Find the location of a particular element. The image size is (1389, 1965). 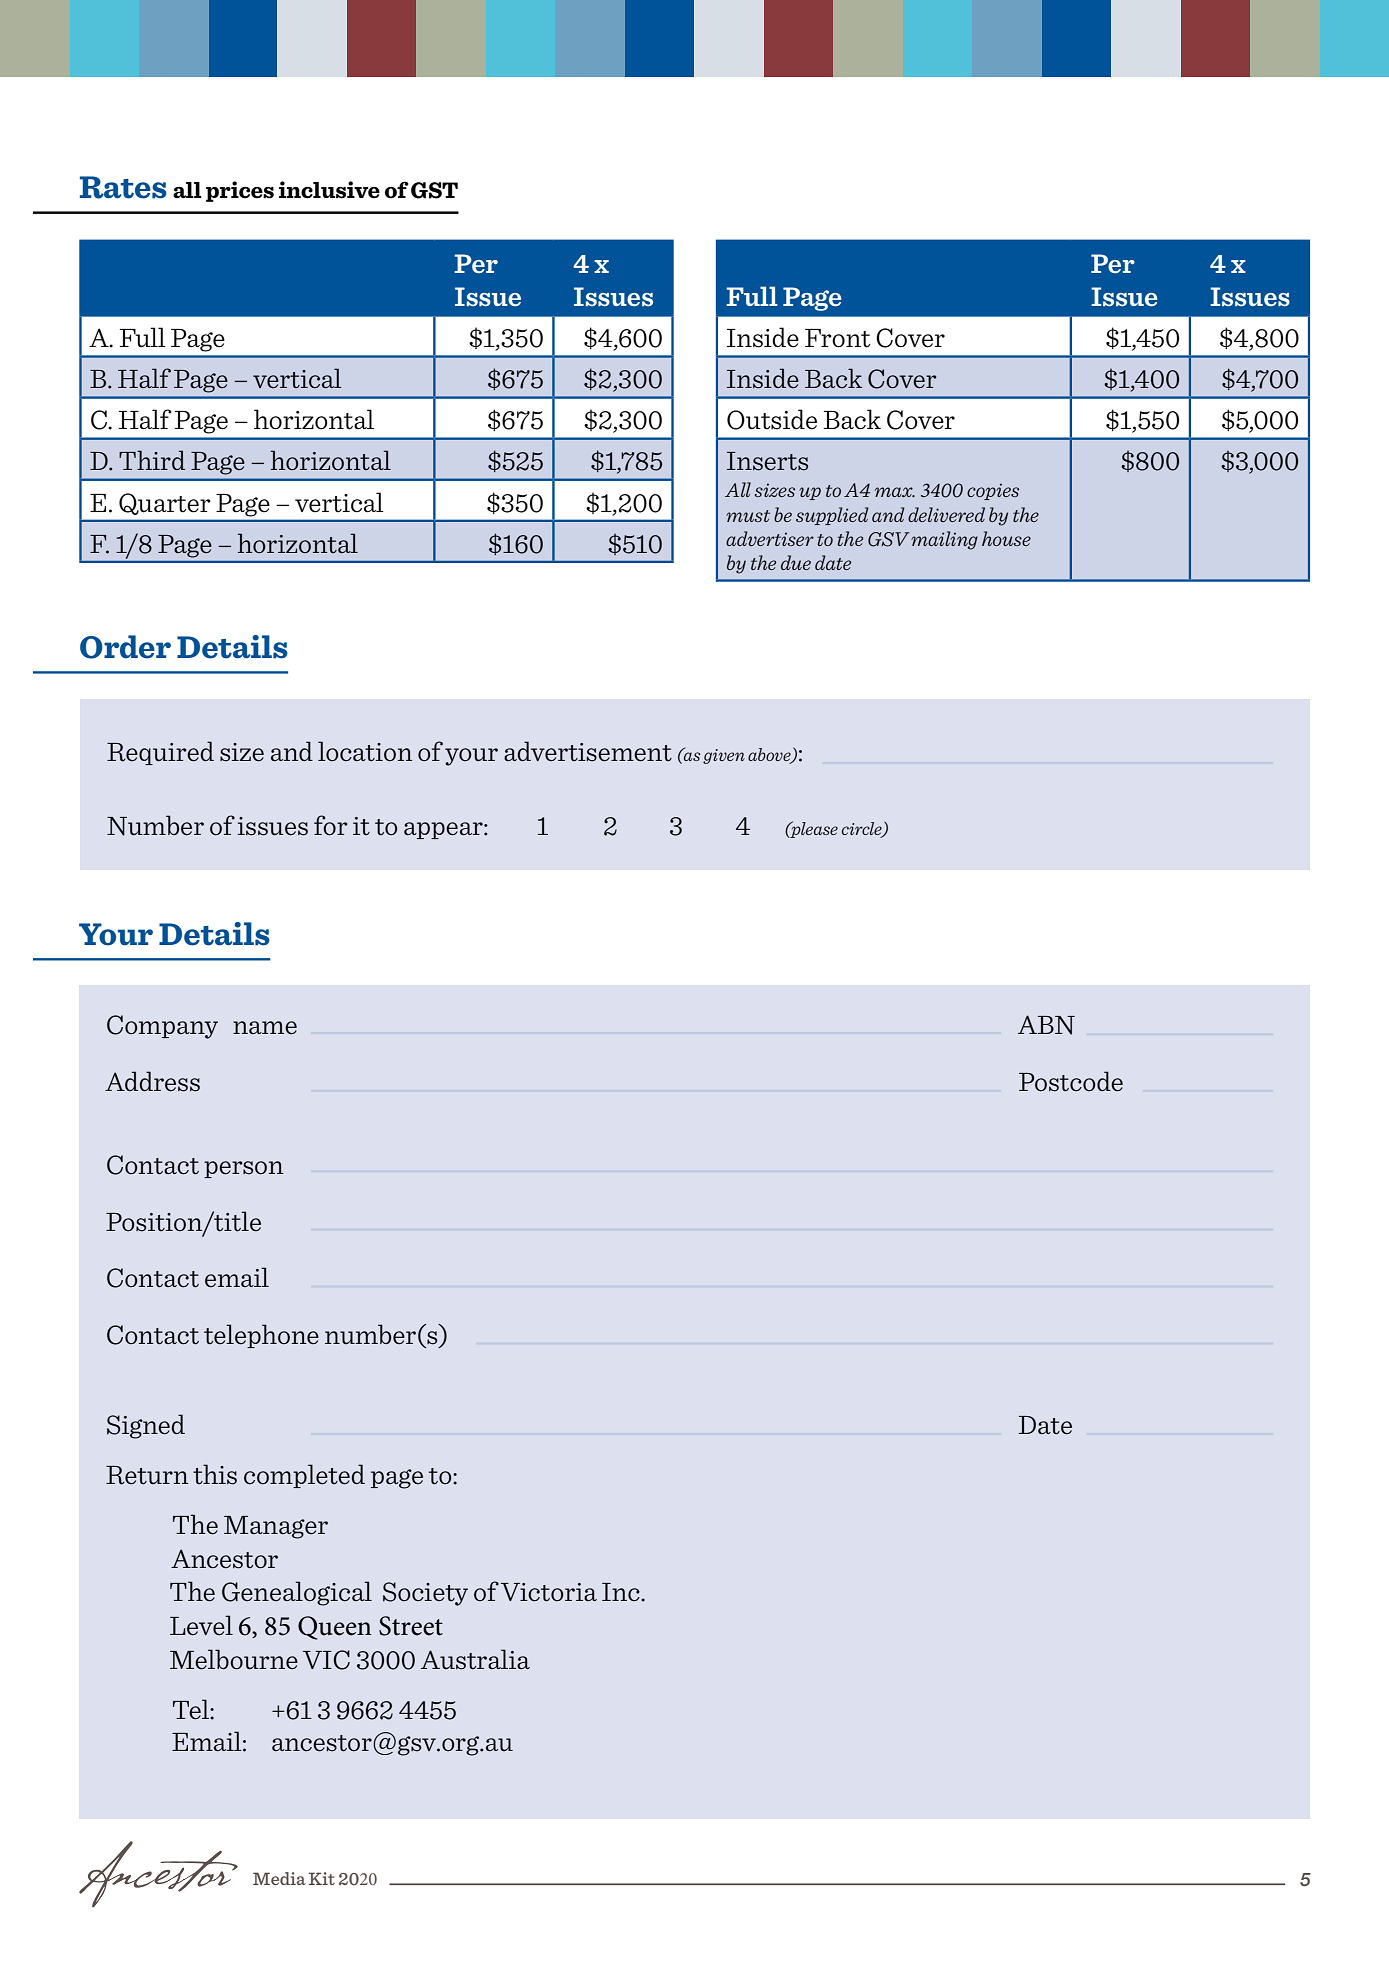

this is located at coordinates (215, 1474).
